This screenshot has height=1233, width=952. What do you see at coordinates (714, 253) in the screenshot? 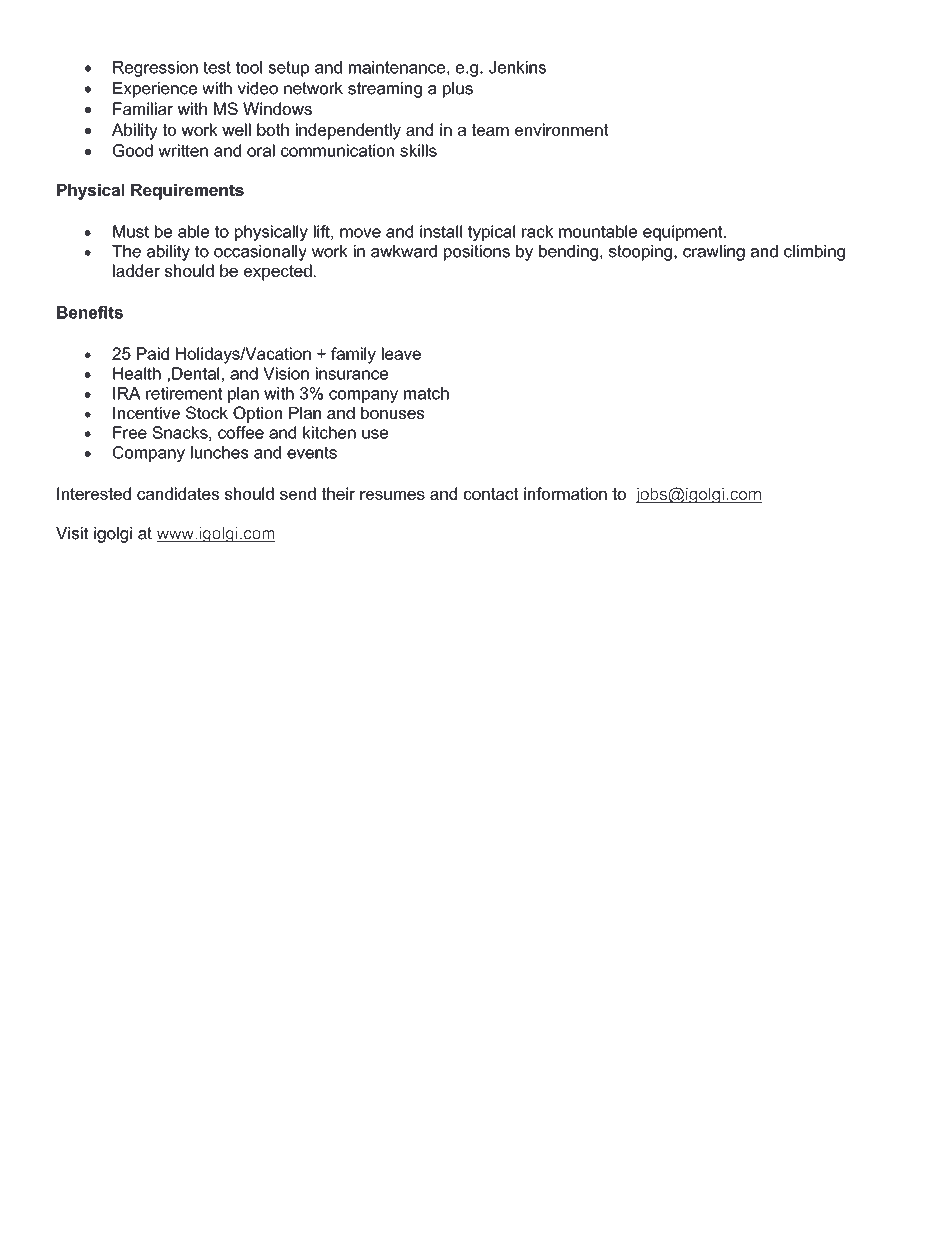
I see `crawling` at bounding box center [714, 253].
